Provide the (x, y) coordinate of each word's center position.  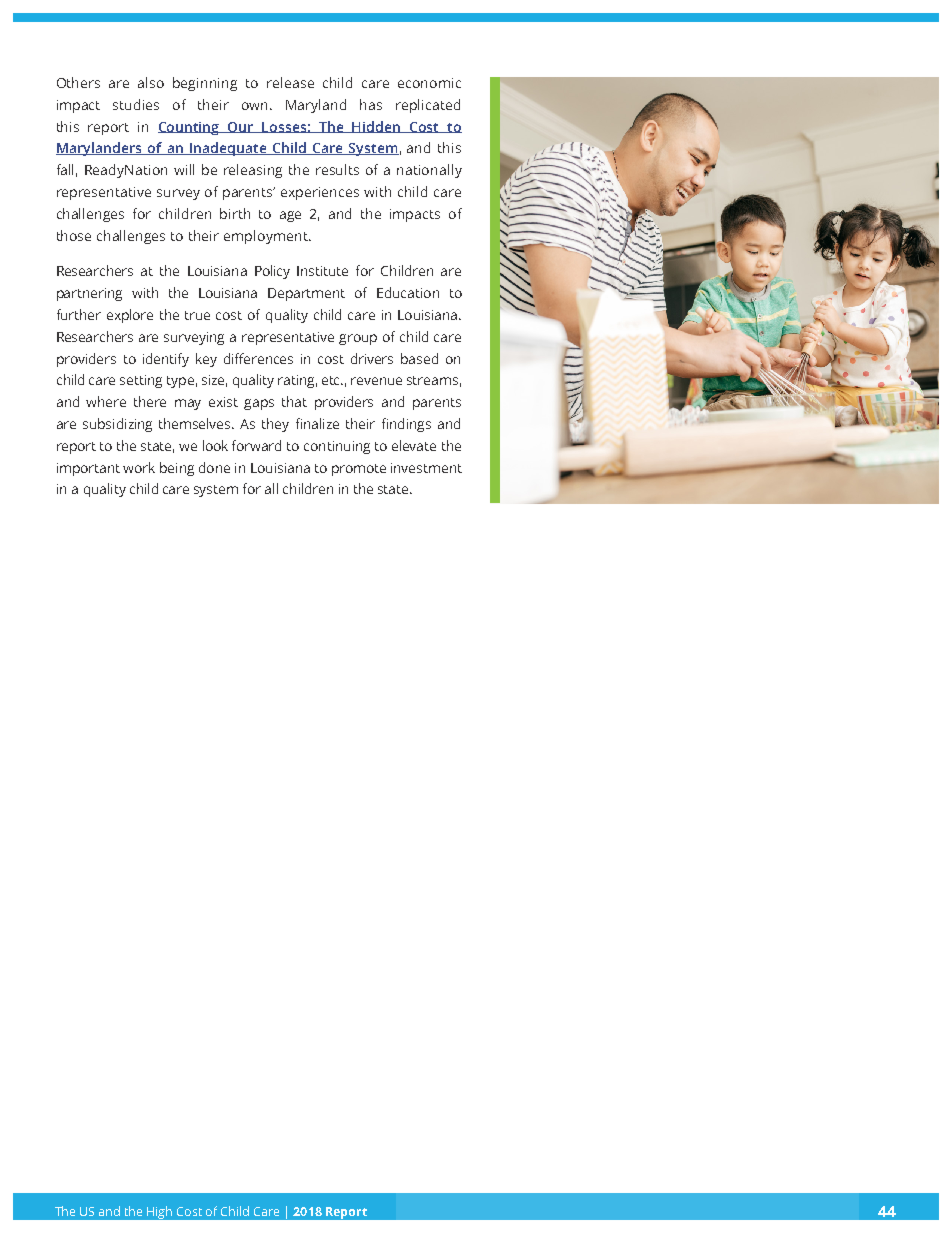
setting (141, 381)
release (290, 82)
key (206, 360)
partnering (89, 294)
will (184, 169)
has (371, 104)
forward (256, 445)
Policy (272, 272)
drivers (372, 358)
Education (408, 292)
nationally (429, 171)
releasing (253, 171)
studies (136, 104)
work (139, 467)
